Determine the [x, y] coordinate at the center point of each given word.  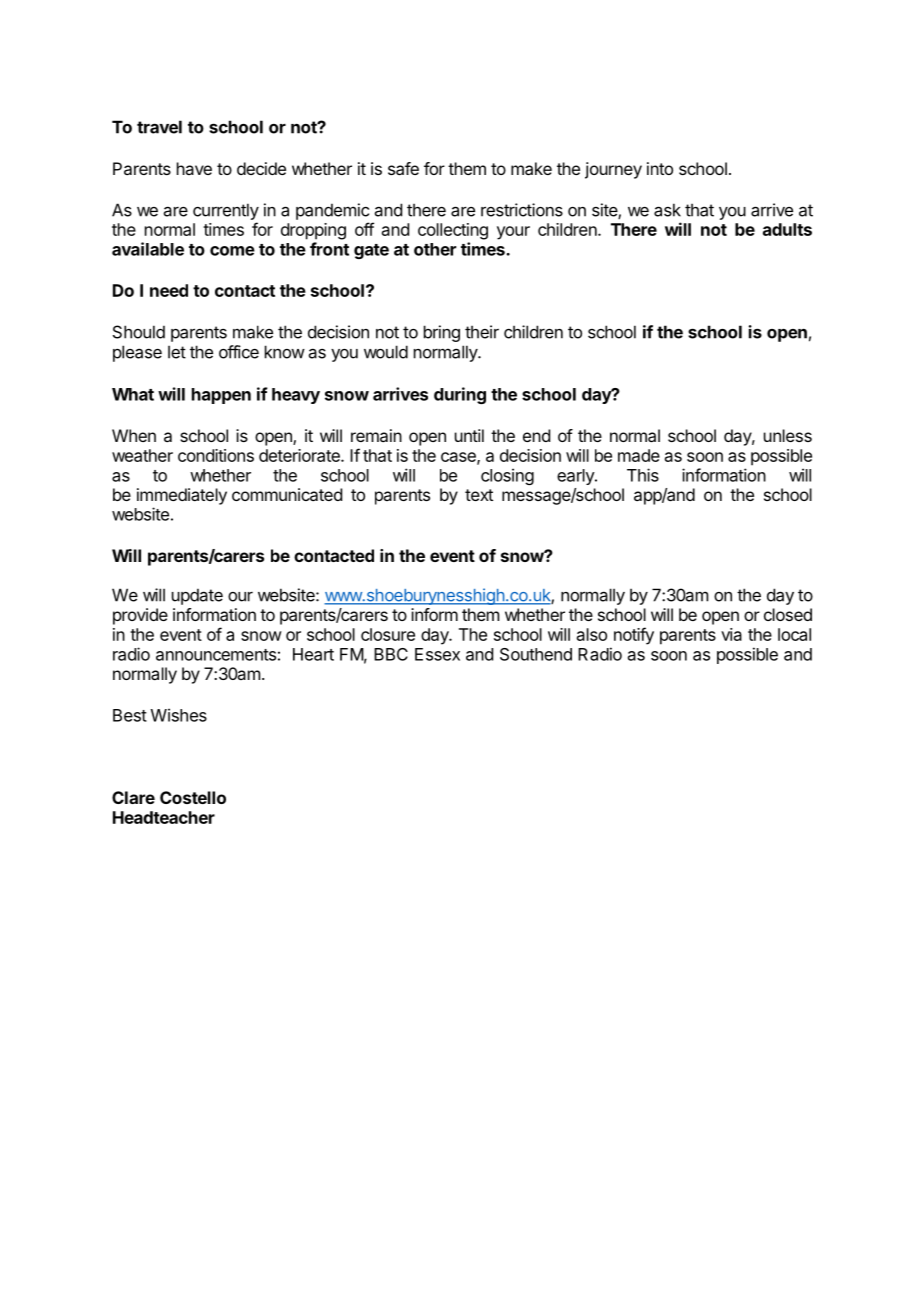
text [479, 495]
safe [403, 168]
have [194, 168]
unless [788, 435]
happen [221, 396]
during [460, 395]
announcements [216, 655]
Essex [437, 654]
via [731, 634]
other [435, 249]
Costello [193, 797]
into [660, 168]
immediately [182, 496]
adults [787, 229]
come [232, 251]
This [643, 475]
